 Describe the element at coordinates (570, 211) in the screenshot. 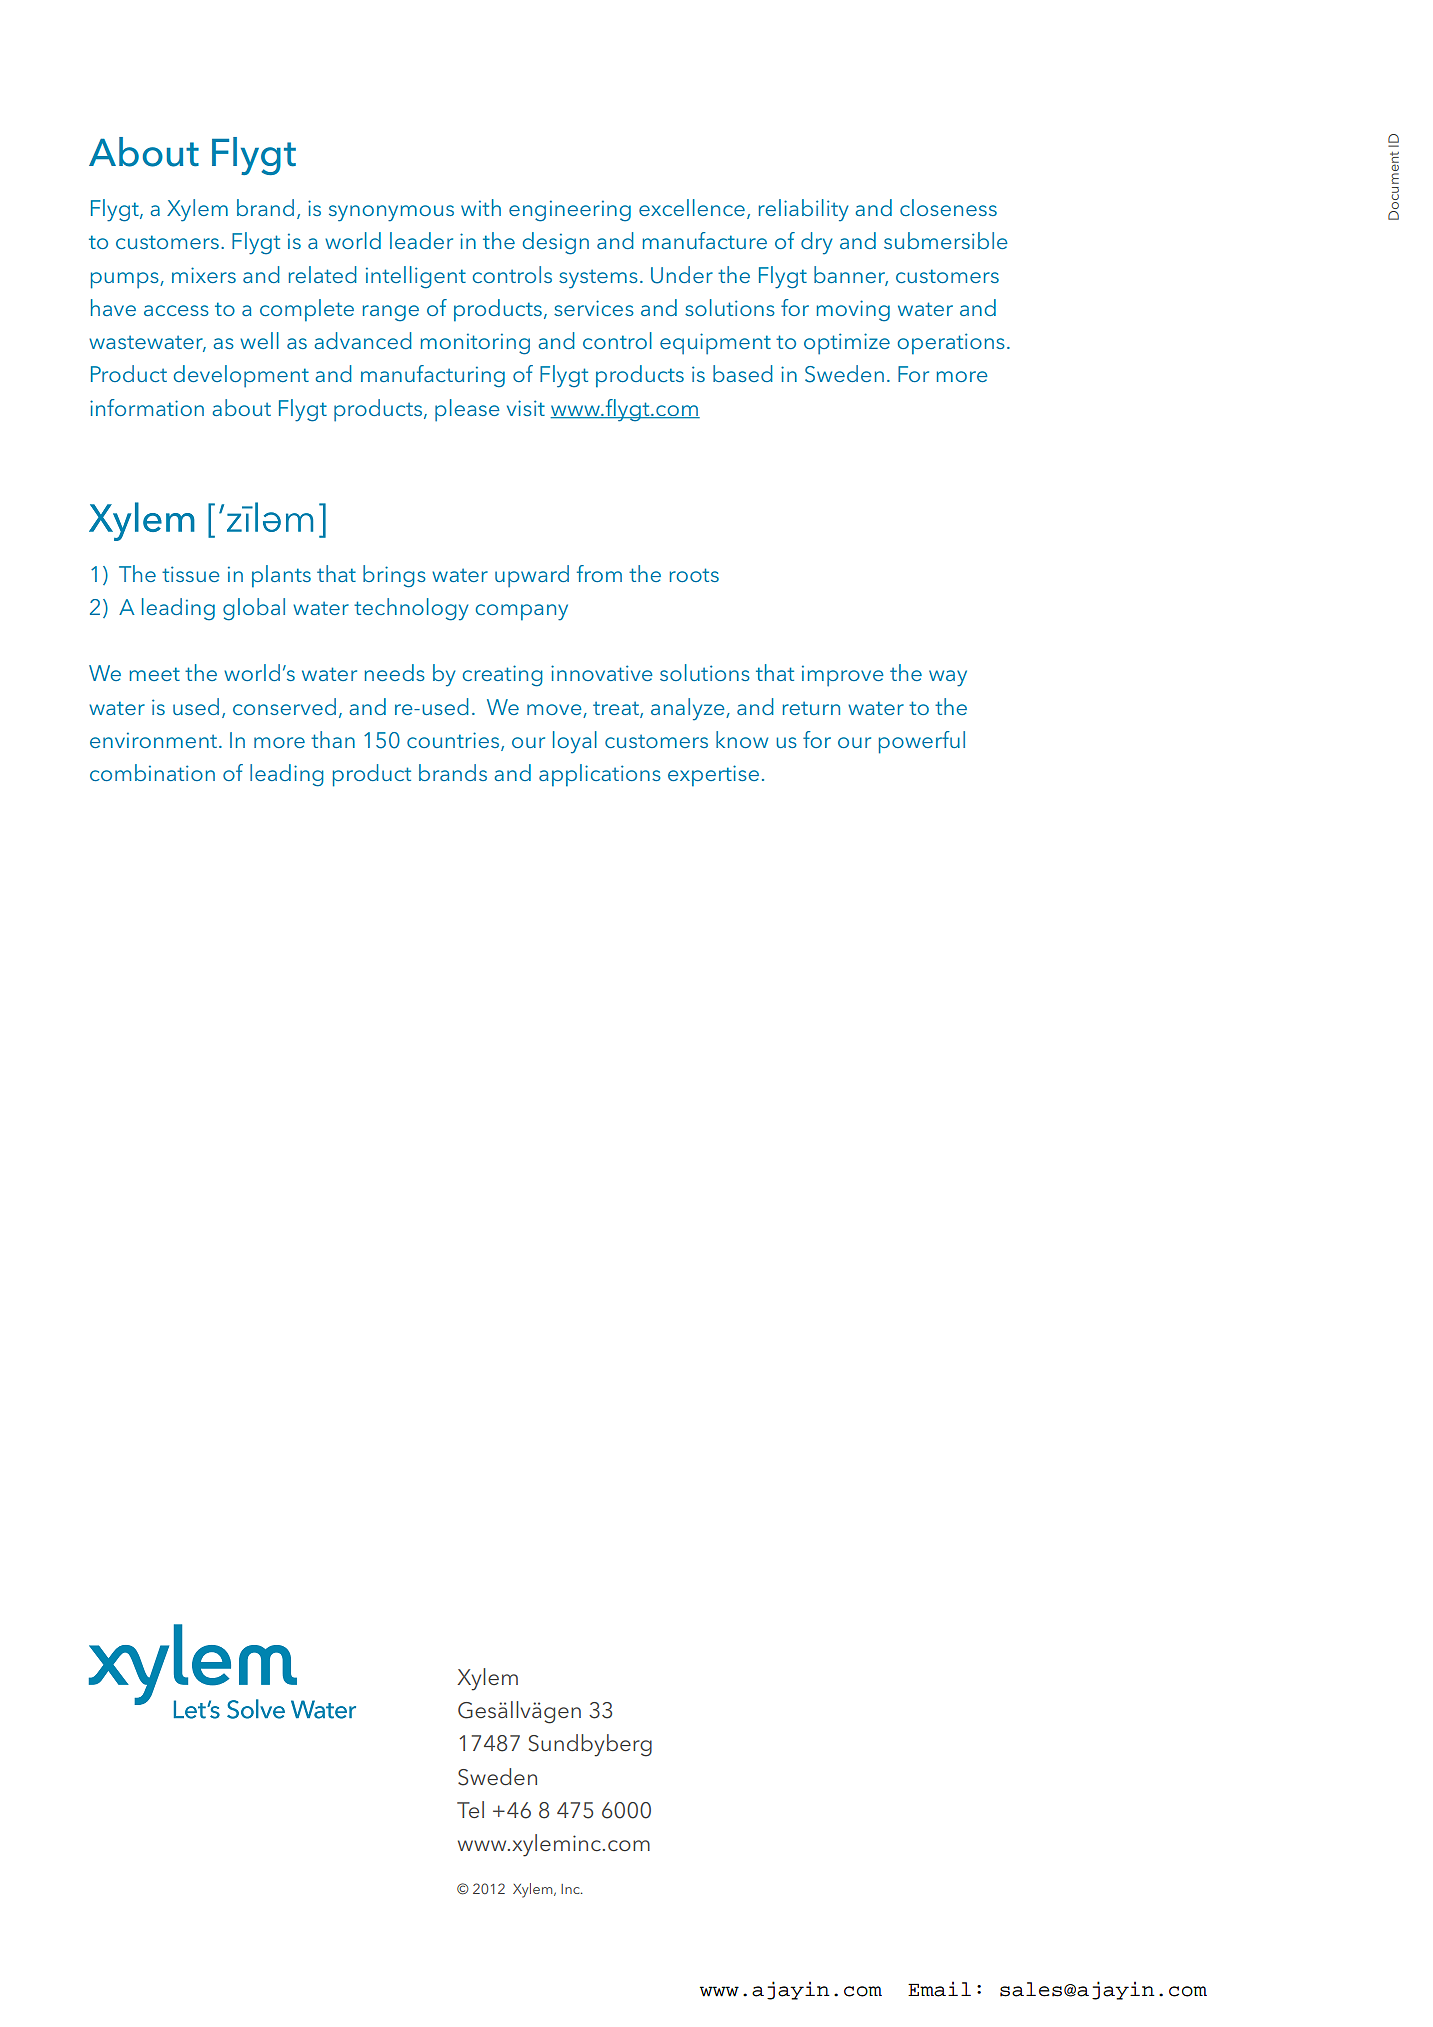

I see `engineering` at that location.
